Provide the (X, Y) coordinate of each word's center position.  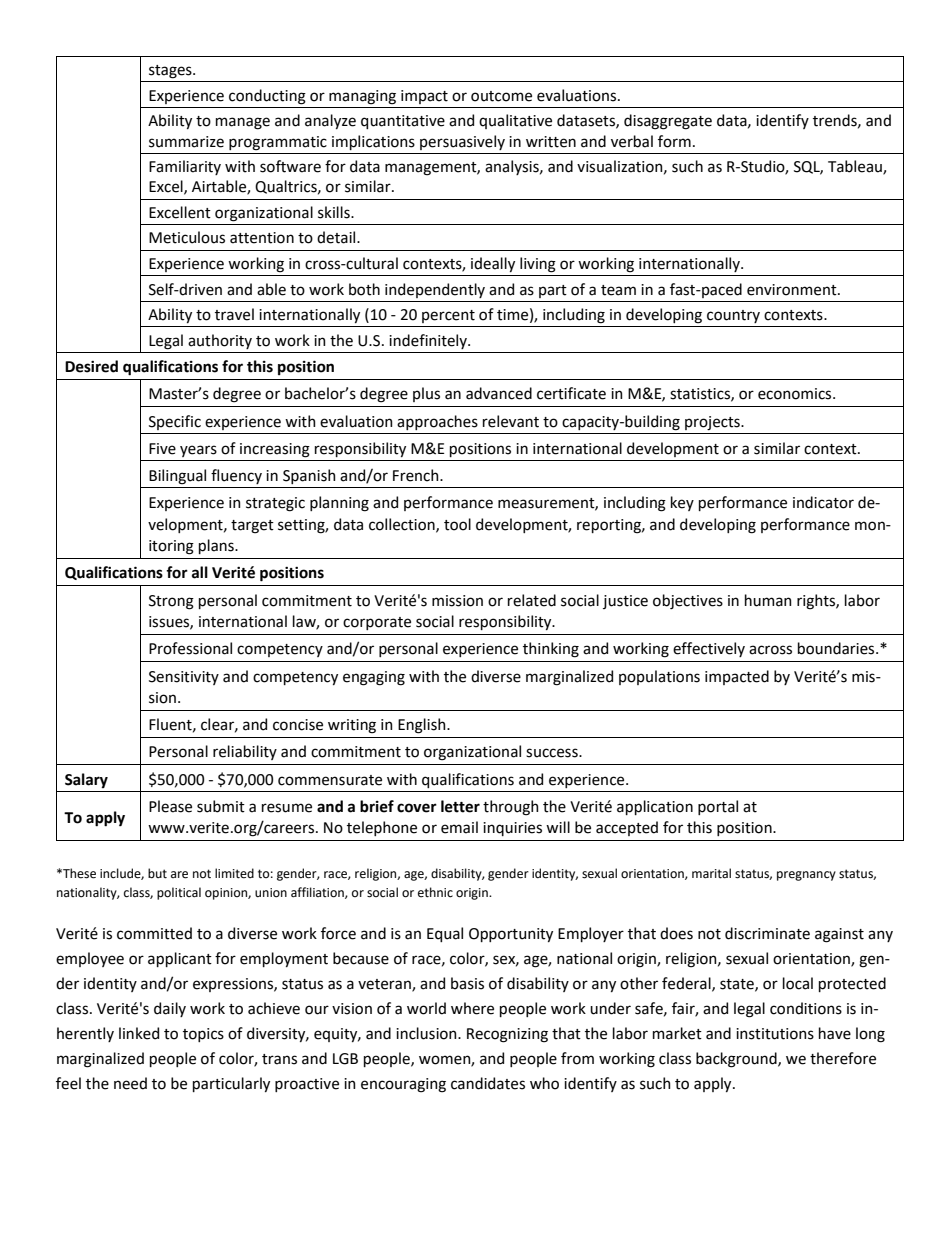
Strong (171, 602)
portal (718, 807)
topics (203, 1035)
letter (460, 806)
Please (170, 806)
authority (220, 341)
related (532, 600)
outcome (501, 96)
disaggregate (668, 122)
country (733, 316)
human (768, 600)
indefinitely (429, 341)
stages (171, 72)
